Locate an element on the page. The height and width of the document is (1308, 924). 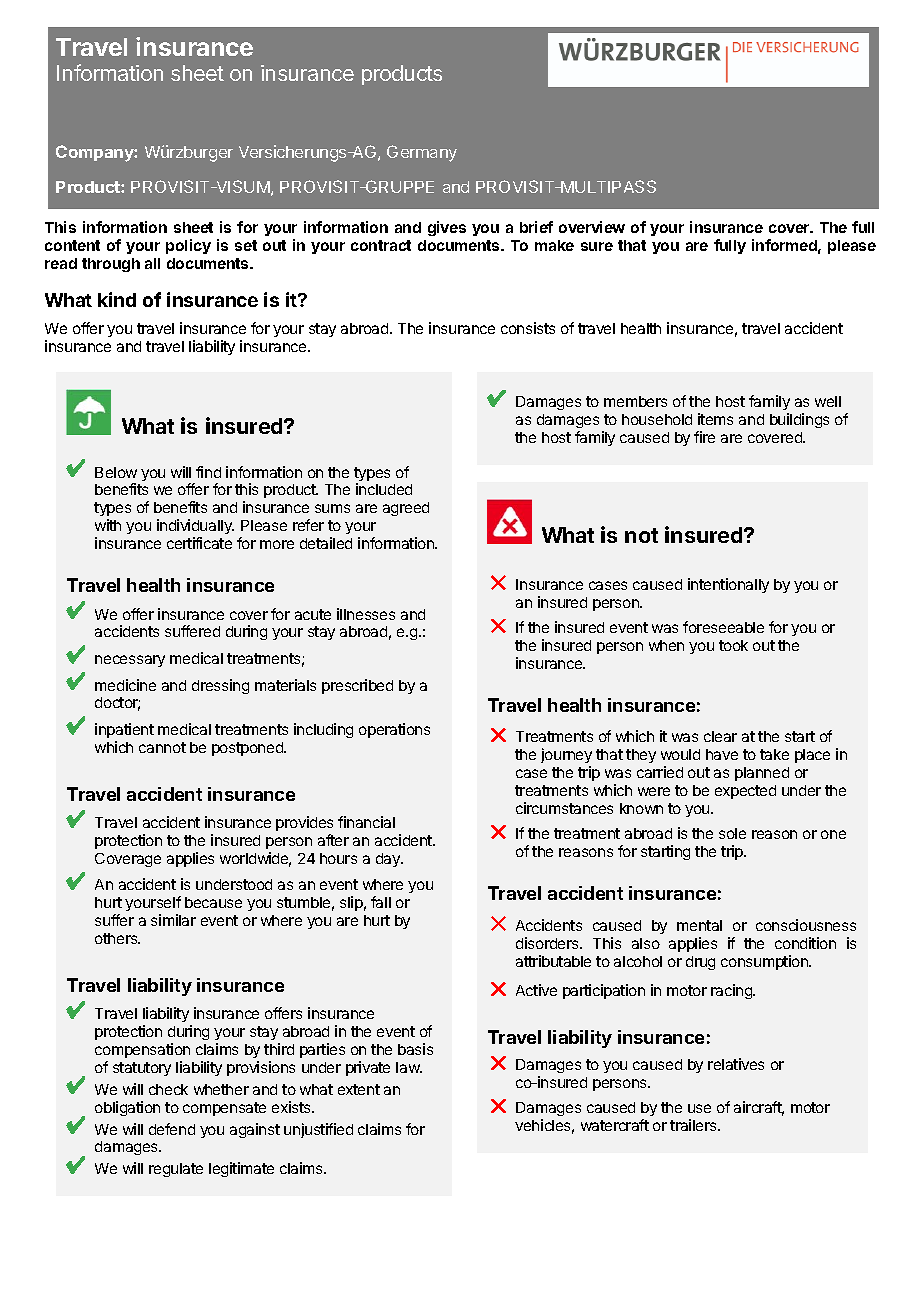
overview is located at coordinates (592, 227).
